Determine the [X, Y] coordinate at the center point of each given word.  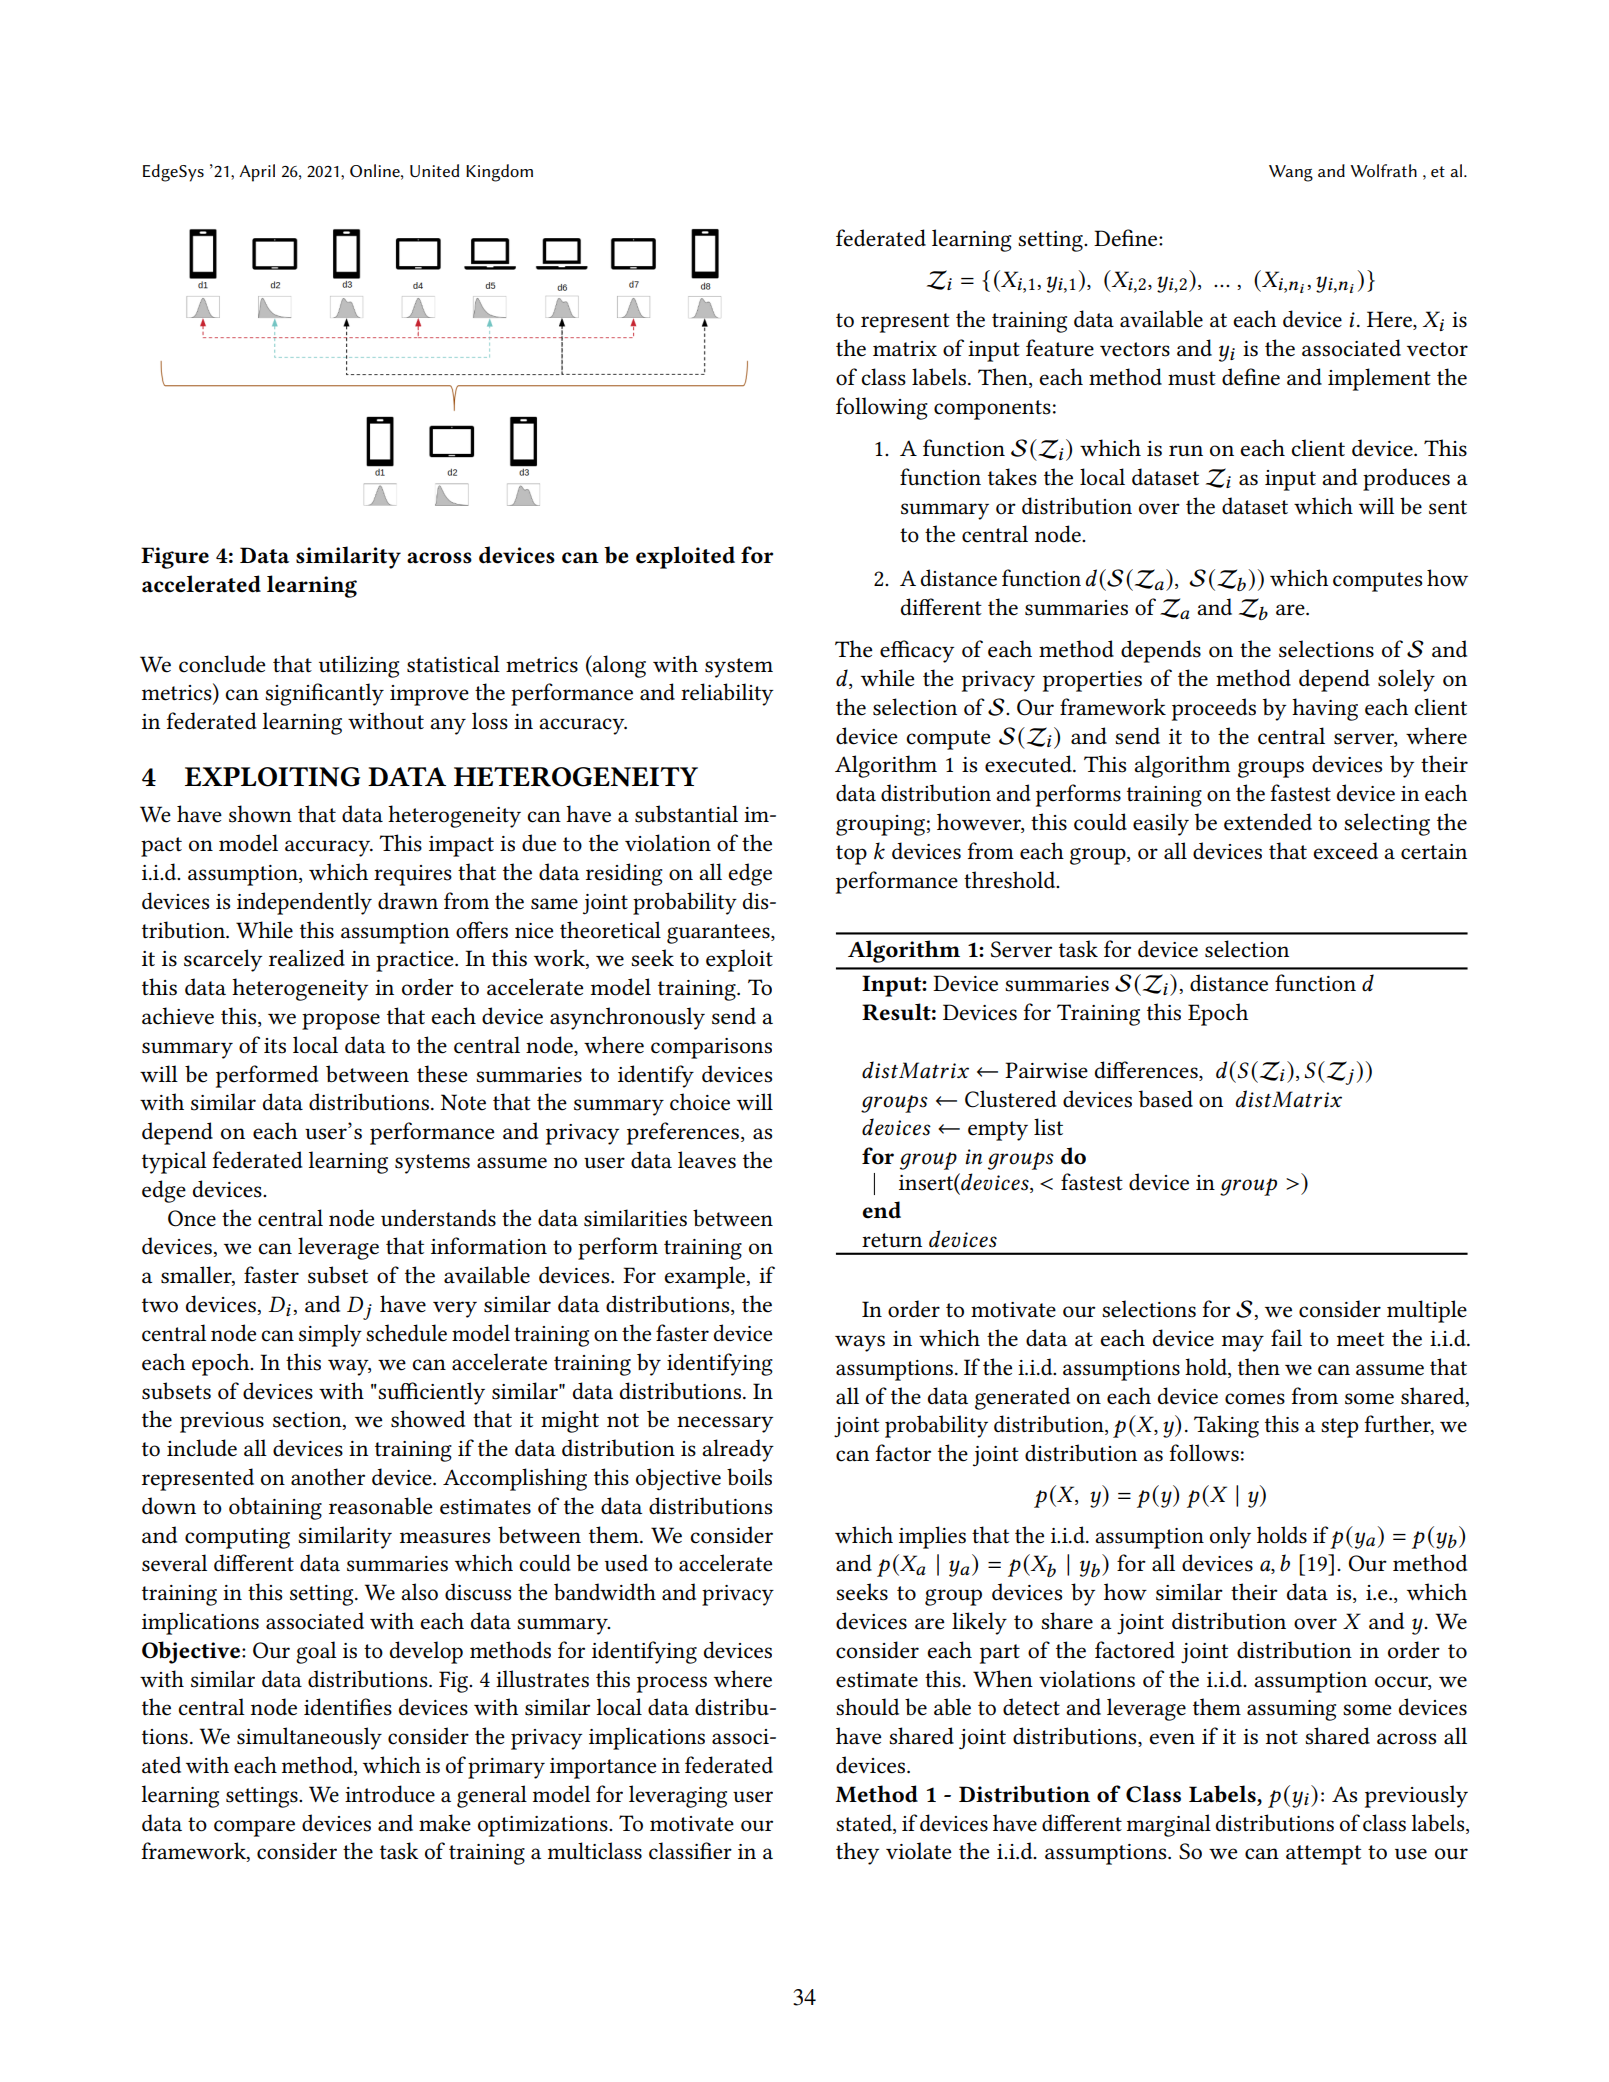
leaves [707, 1160]
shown [260, 814]
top [851, 855]
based [1166, 1099]
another [328, 1477]
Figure [175, 558]
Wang [1291, 173]
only [1230, 1537]
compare [254, 1828]
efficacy [917, 651]
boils [749, 1477]
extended [1268, 822]
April [257, 173]
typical [174, 1162]
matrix [905, 349]
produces [1406, 479]
